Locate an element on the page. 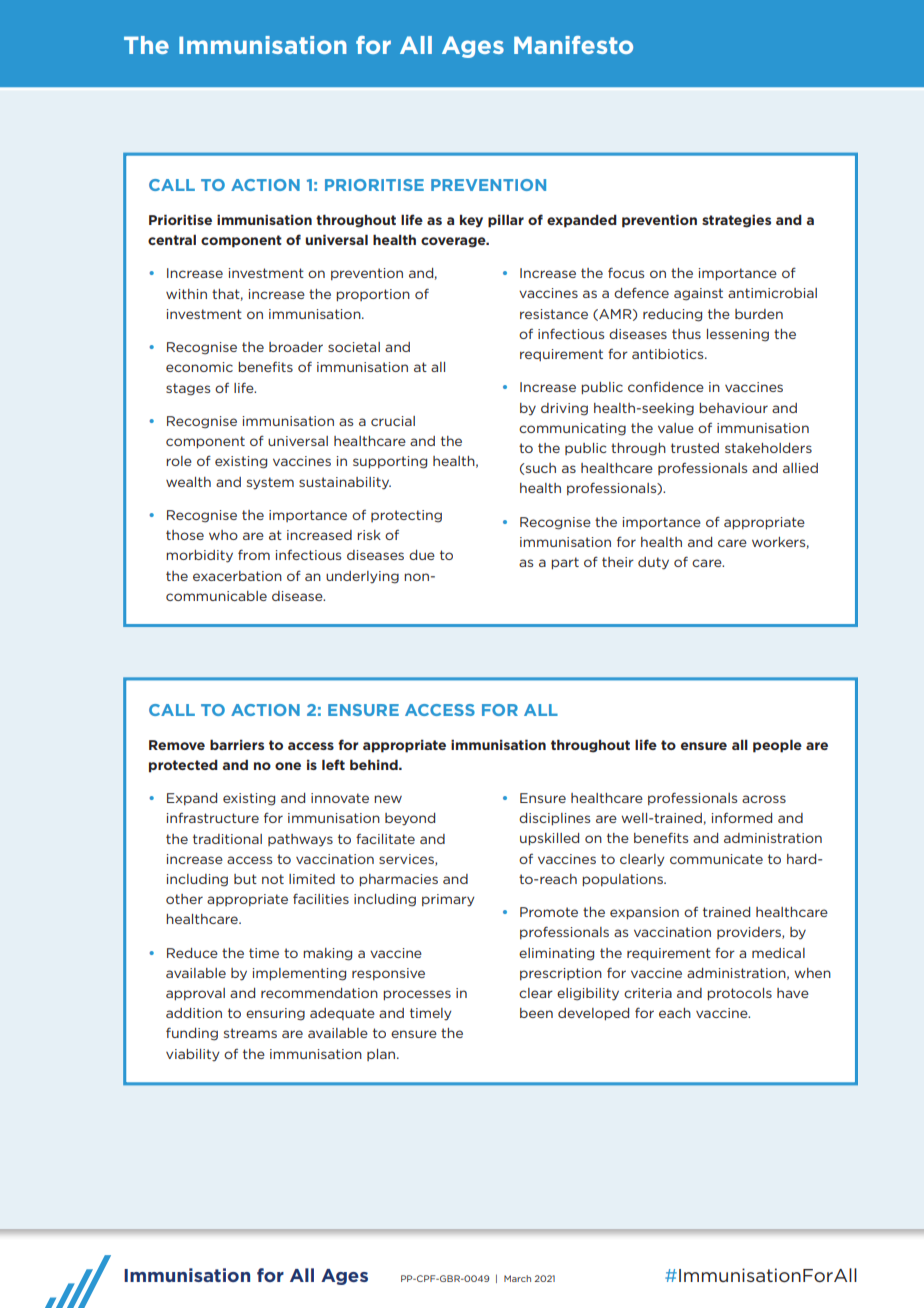 The height and width of the image is (1308, 924). central is located at coordinates (172, 239).
